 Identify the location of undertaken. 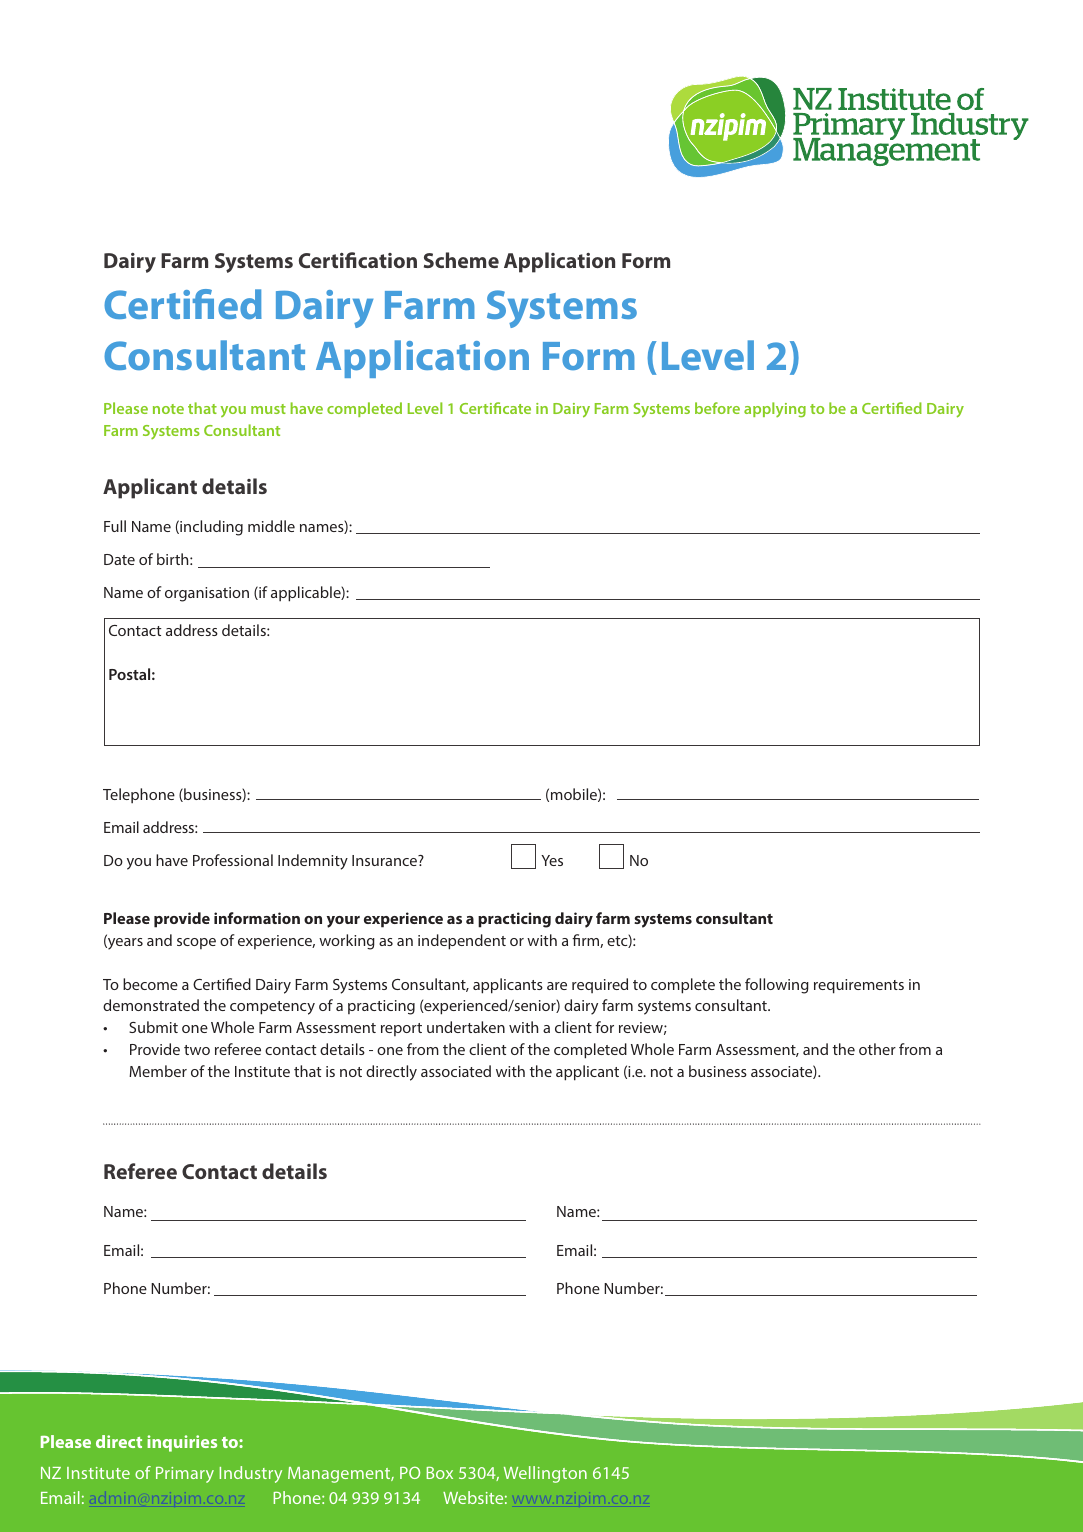
(466, 1027).
